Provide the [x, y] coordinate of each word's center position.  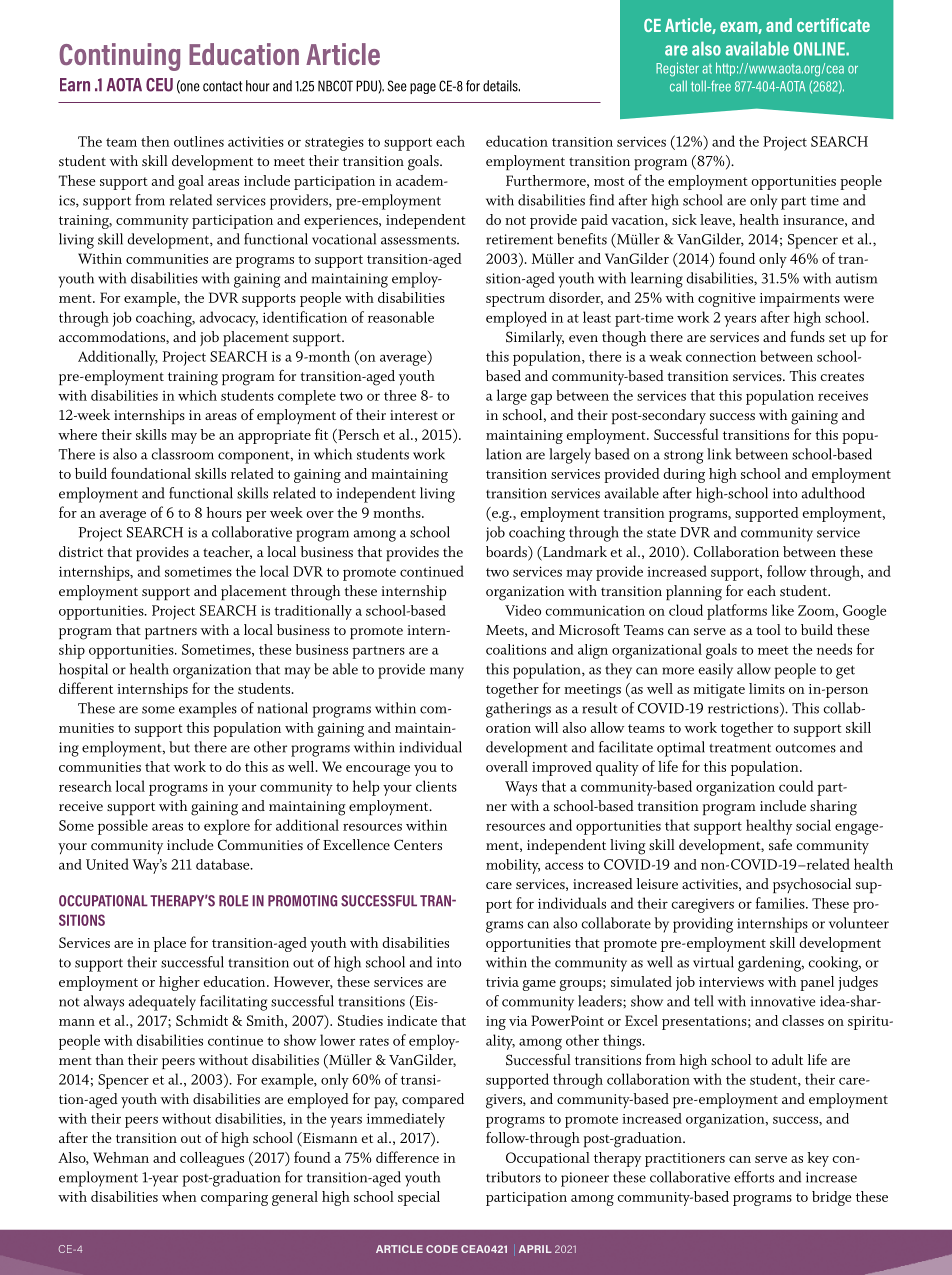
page [423, 88]
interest [414, 415]
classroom [183, 454]
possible [123, 827]
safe [780, 844]
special [419, 1198]
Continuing [119, 57]
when [179, 1196]
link [719, 454]
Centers [418, 845]
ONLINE [820, 49]
